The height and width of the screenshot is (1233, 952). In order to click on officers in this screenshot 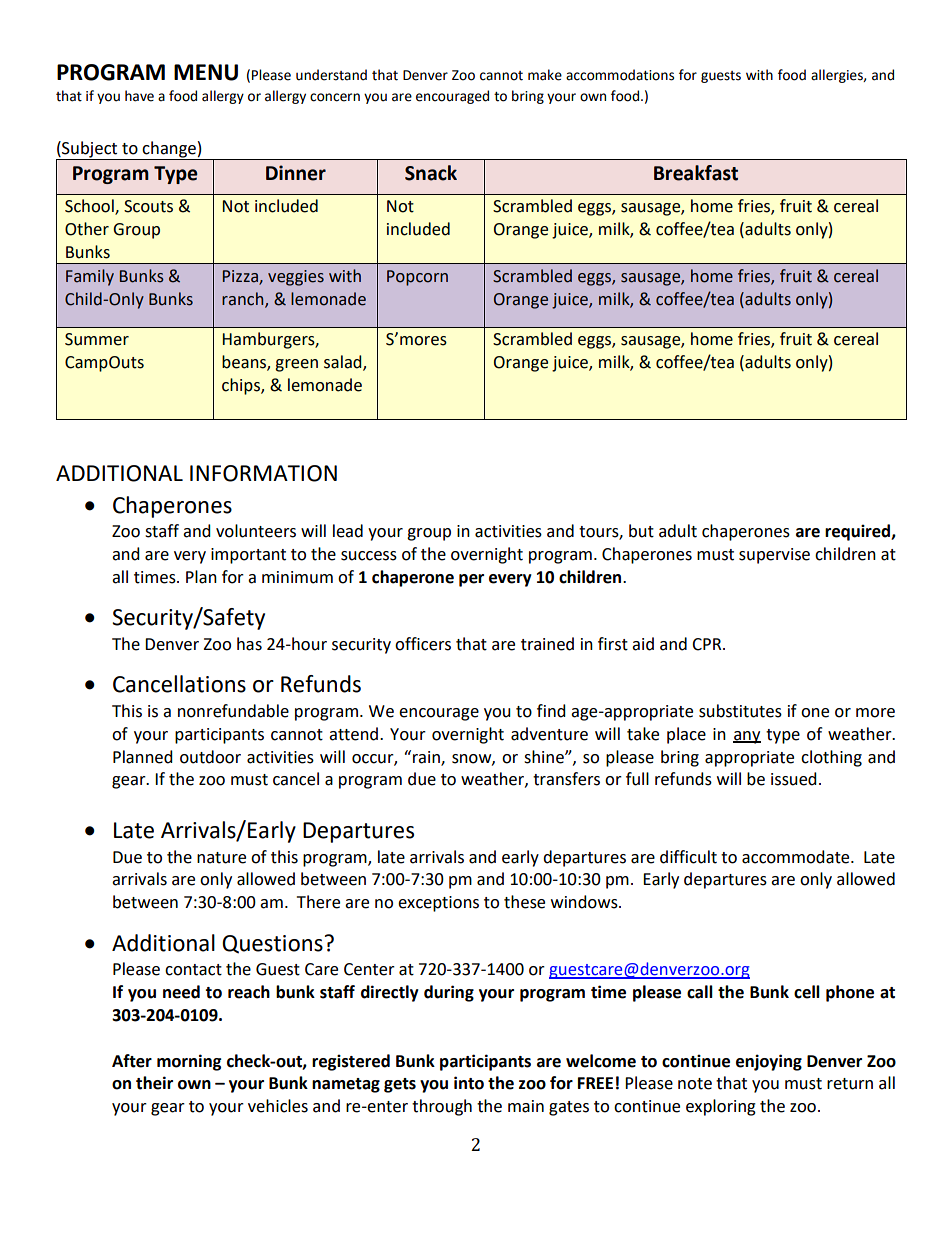, I will do `click(423, 644)`.
